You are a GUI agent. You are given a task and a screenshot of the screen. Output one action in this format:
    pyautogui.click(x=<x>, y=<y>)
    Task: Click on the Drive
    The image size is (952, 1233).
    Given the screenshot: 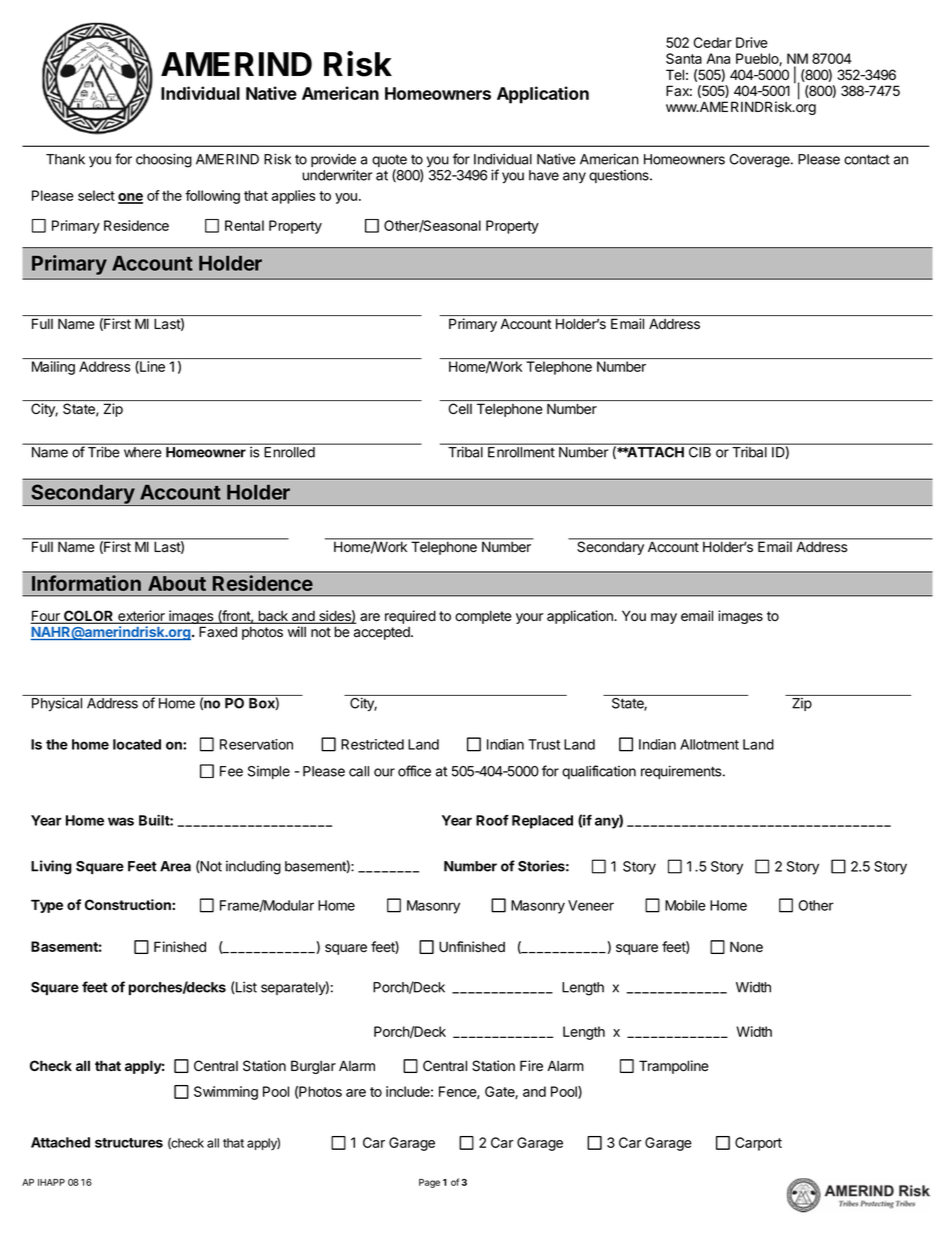 What is the action you would take?
    pyautogui.click(x=752, y=42)
